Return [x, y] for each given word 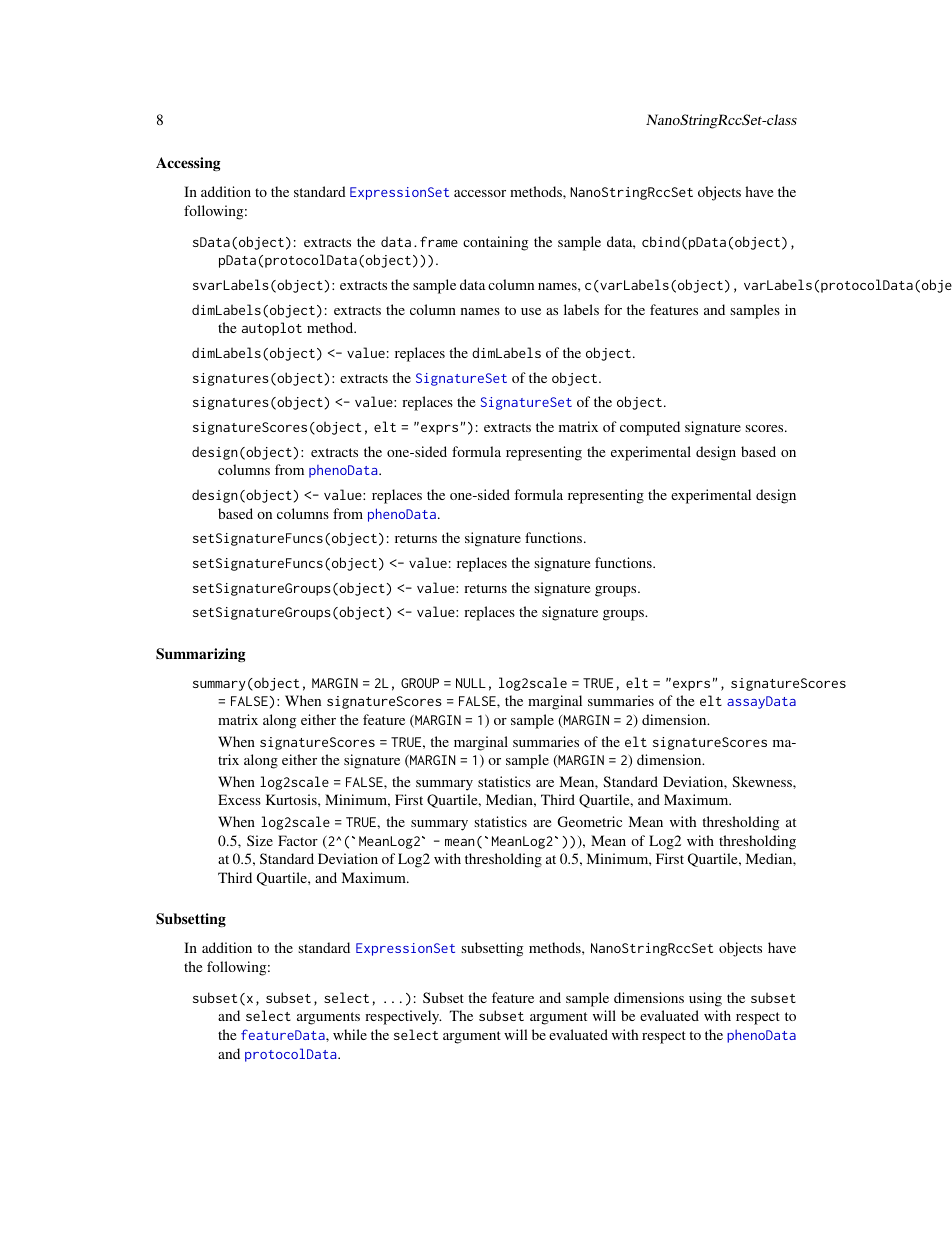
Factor [298, 840]
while [350, 1034]
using [705, 999]
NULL [471, 683]
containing [495, 243]
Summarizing [200, 655]
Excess [239, 799]
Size [260, 840]
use [531, 311]
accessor [480, 193]
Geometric [590, 821]
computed [650, 428]
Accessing [188, 164]
